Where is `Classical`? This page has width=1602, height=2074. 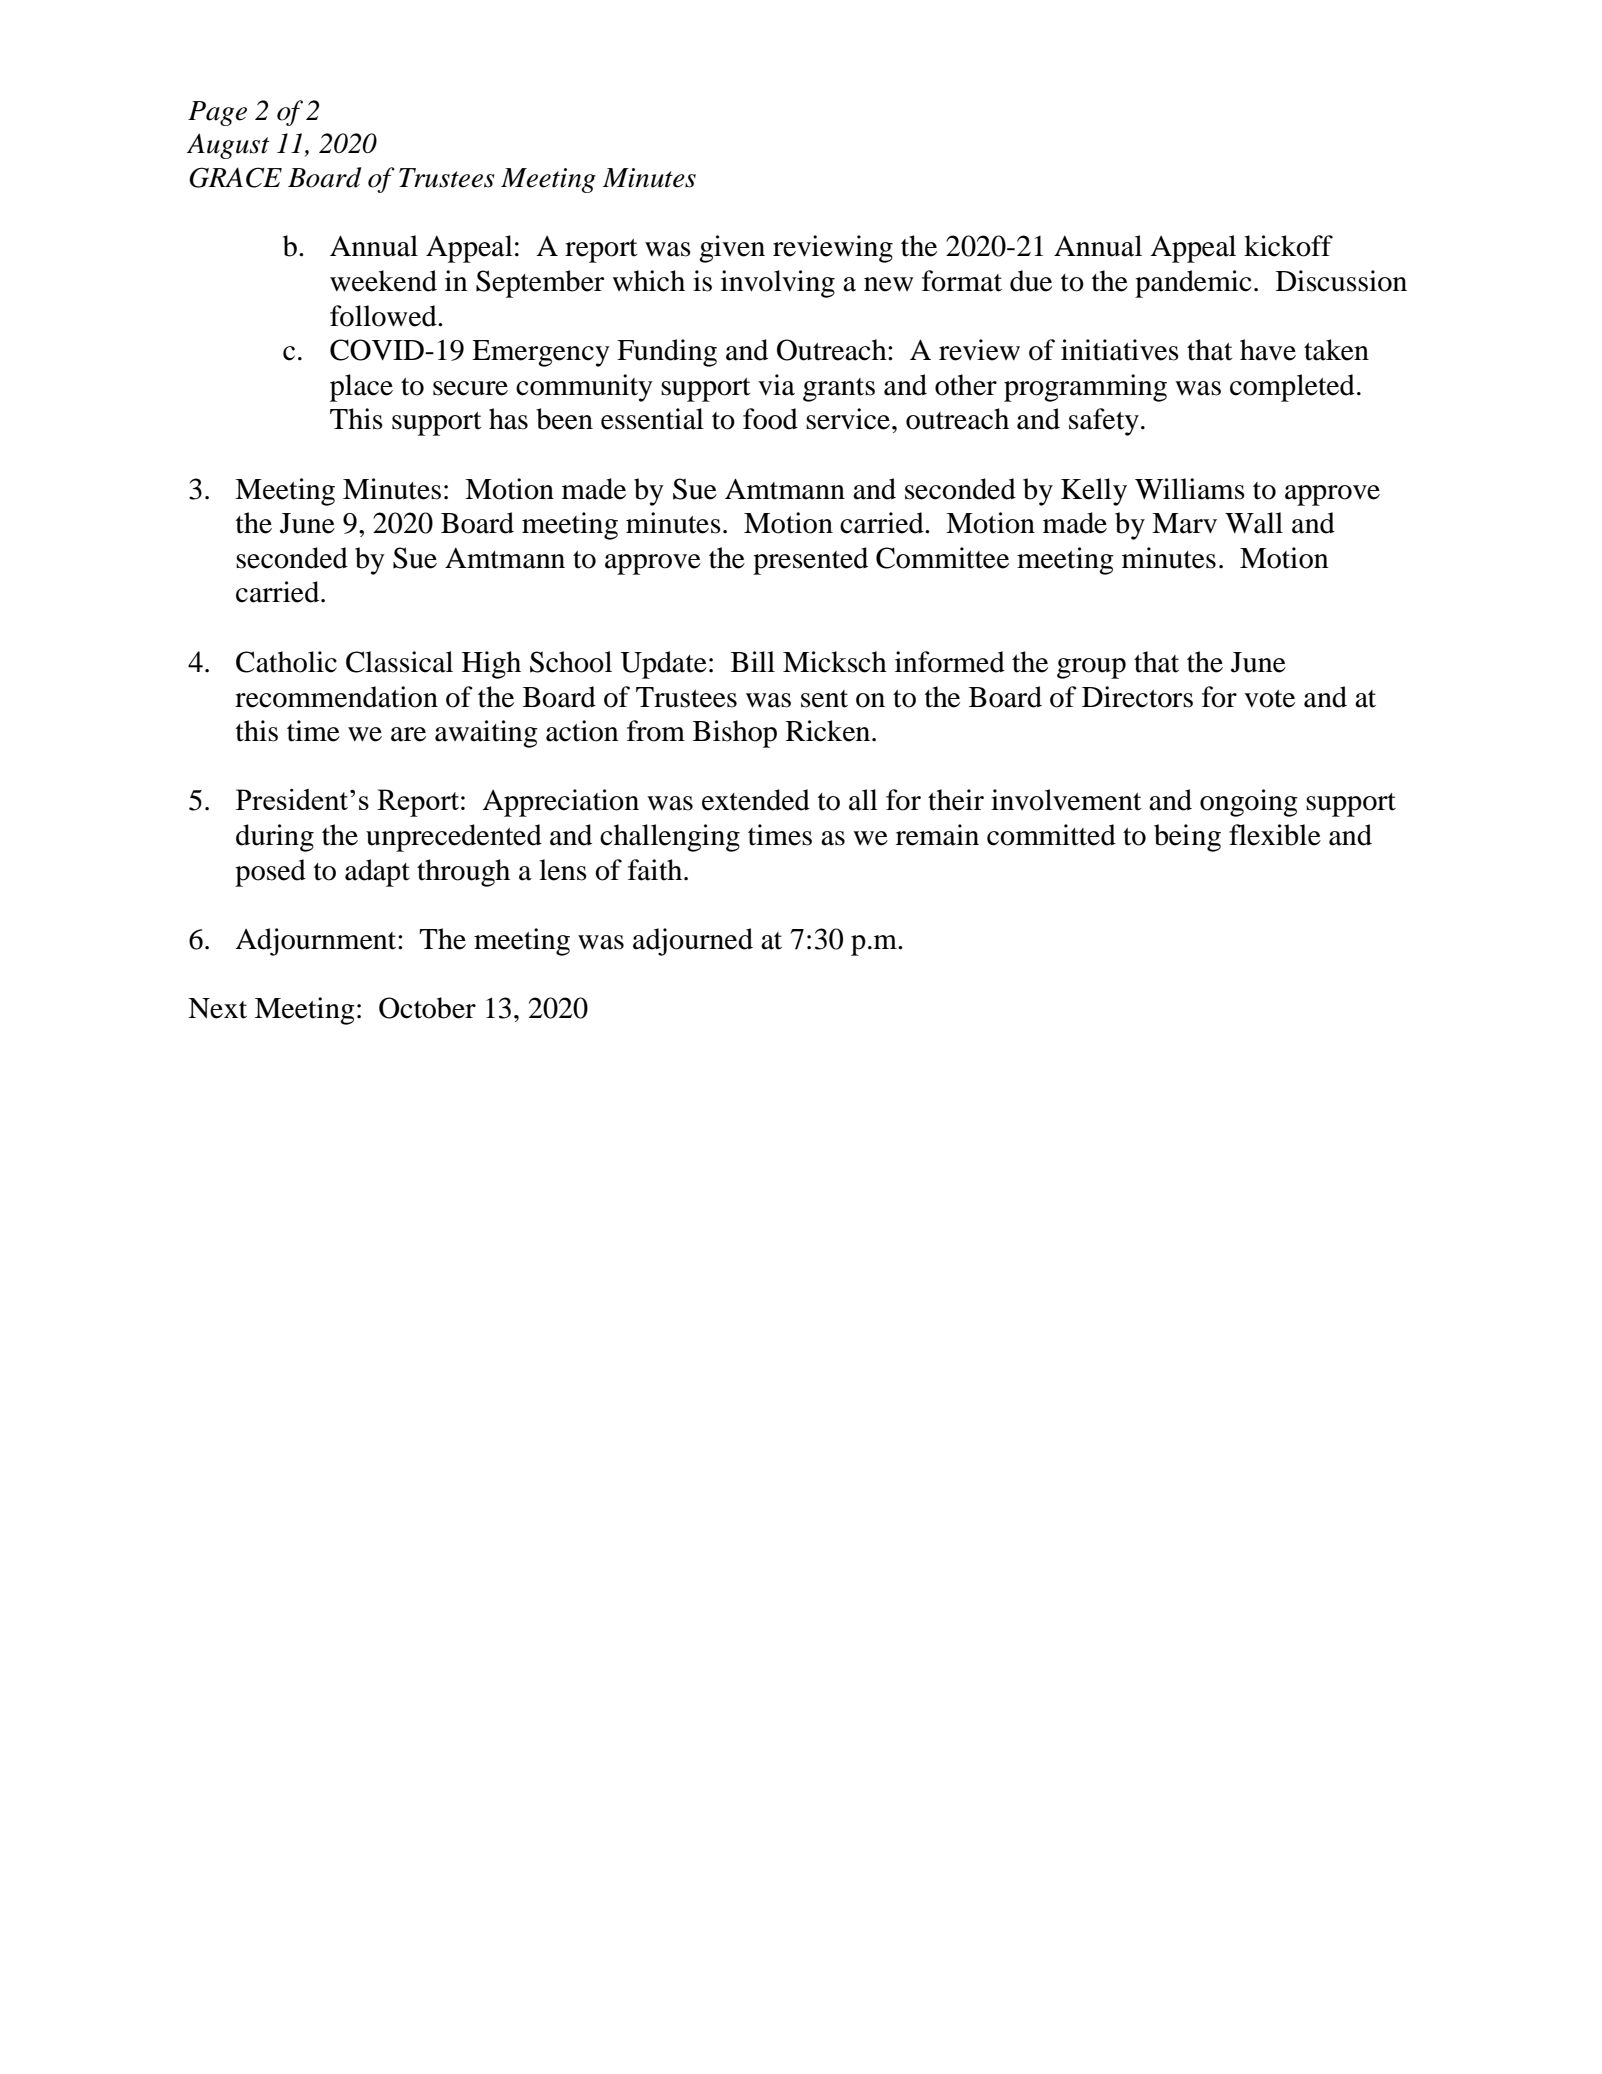 Classical is located at coordinates (399, 662).
